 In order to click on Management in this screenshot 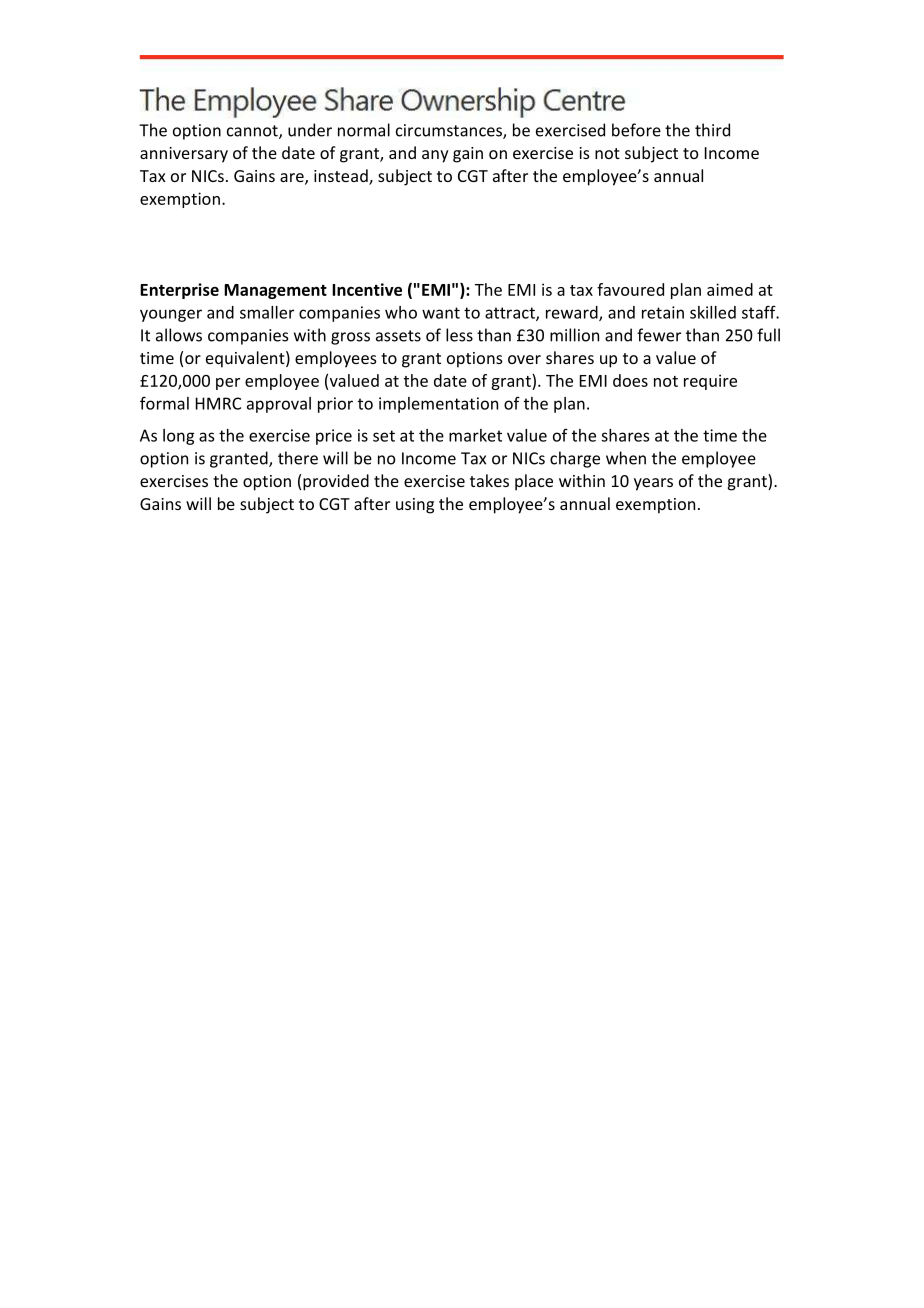, I will do `click(275, 291)`.
